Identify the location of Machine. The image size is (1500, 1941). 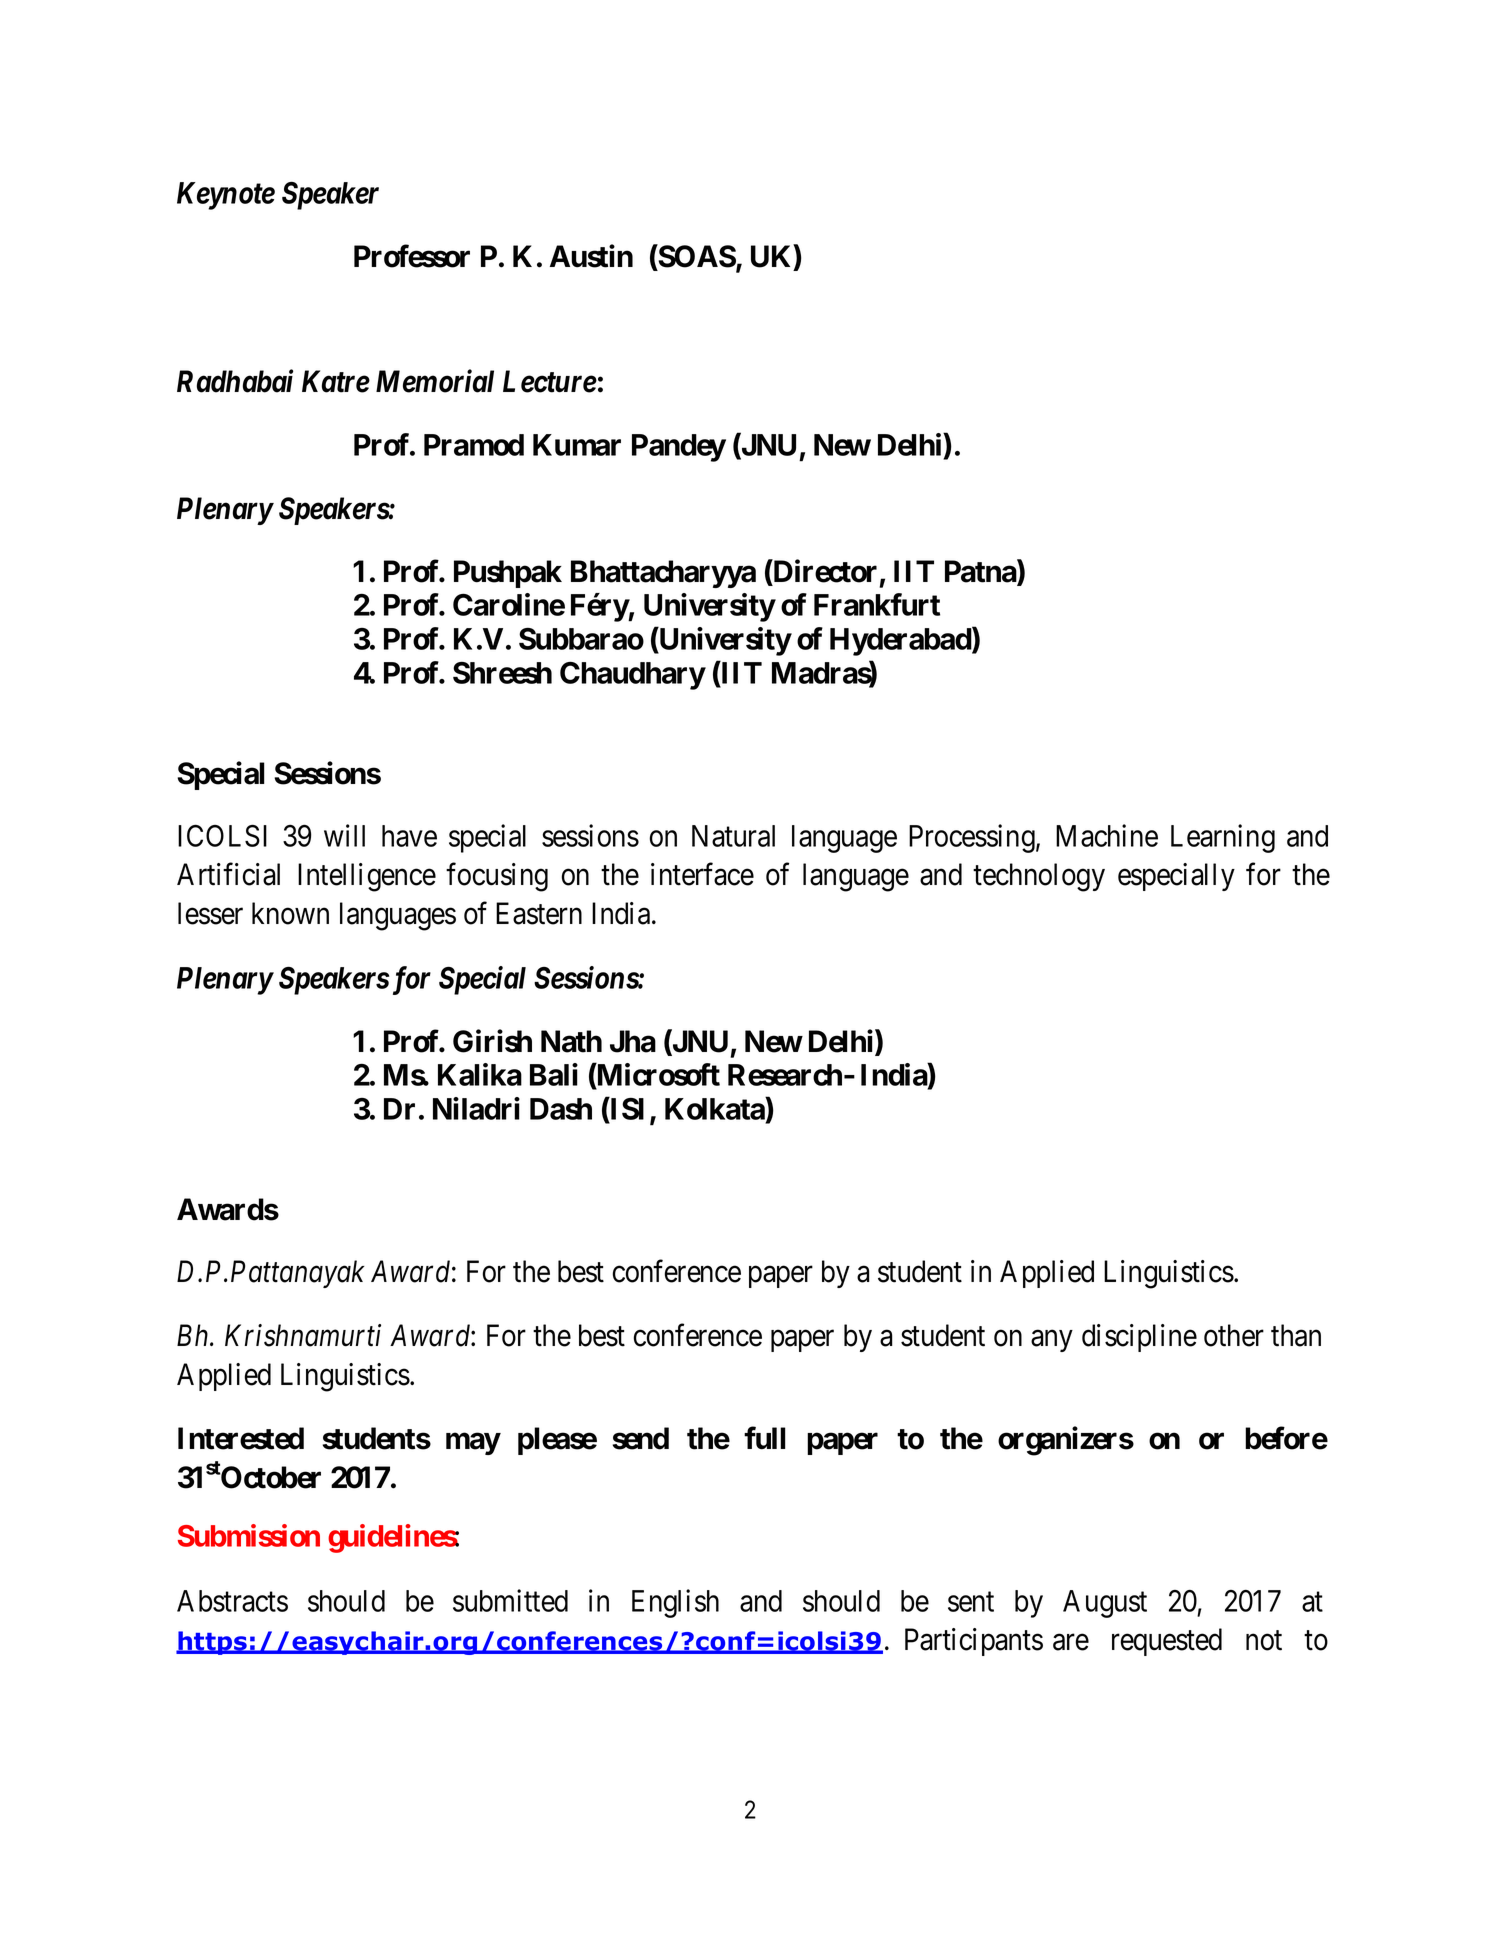
(1107, 835).
